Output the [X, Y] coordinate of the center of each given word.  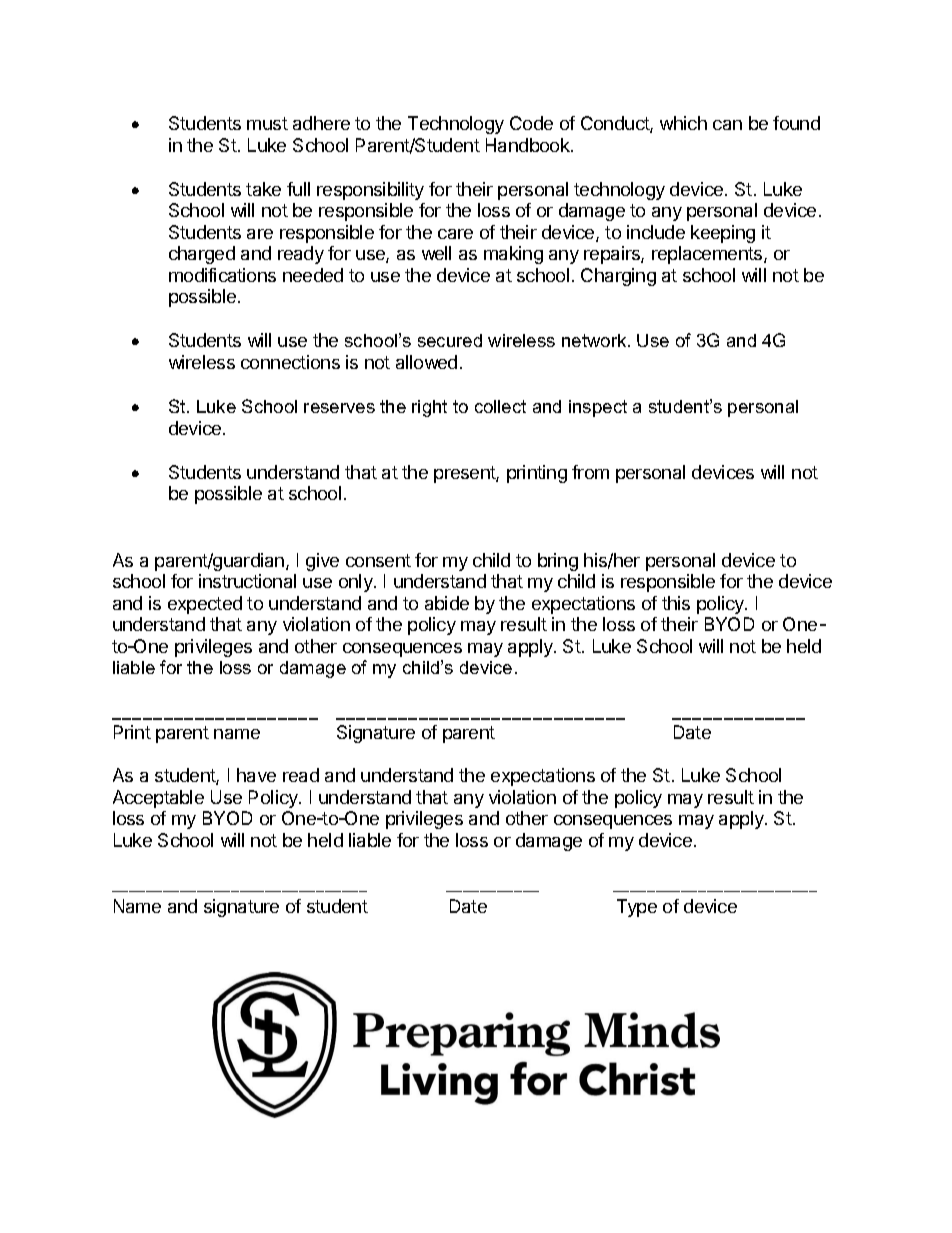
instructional [247, 581]
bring [558, 562]
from [590, 472]
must [267, 123]
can [727, 125]
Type [637, 908]
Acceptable [158, 799]
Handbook [529, 145]
